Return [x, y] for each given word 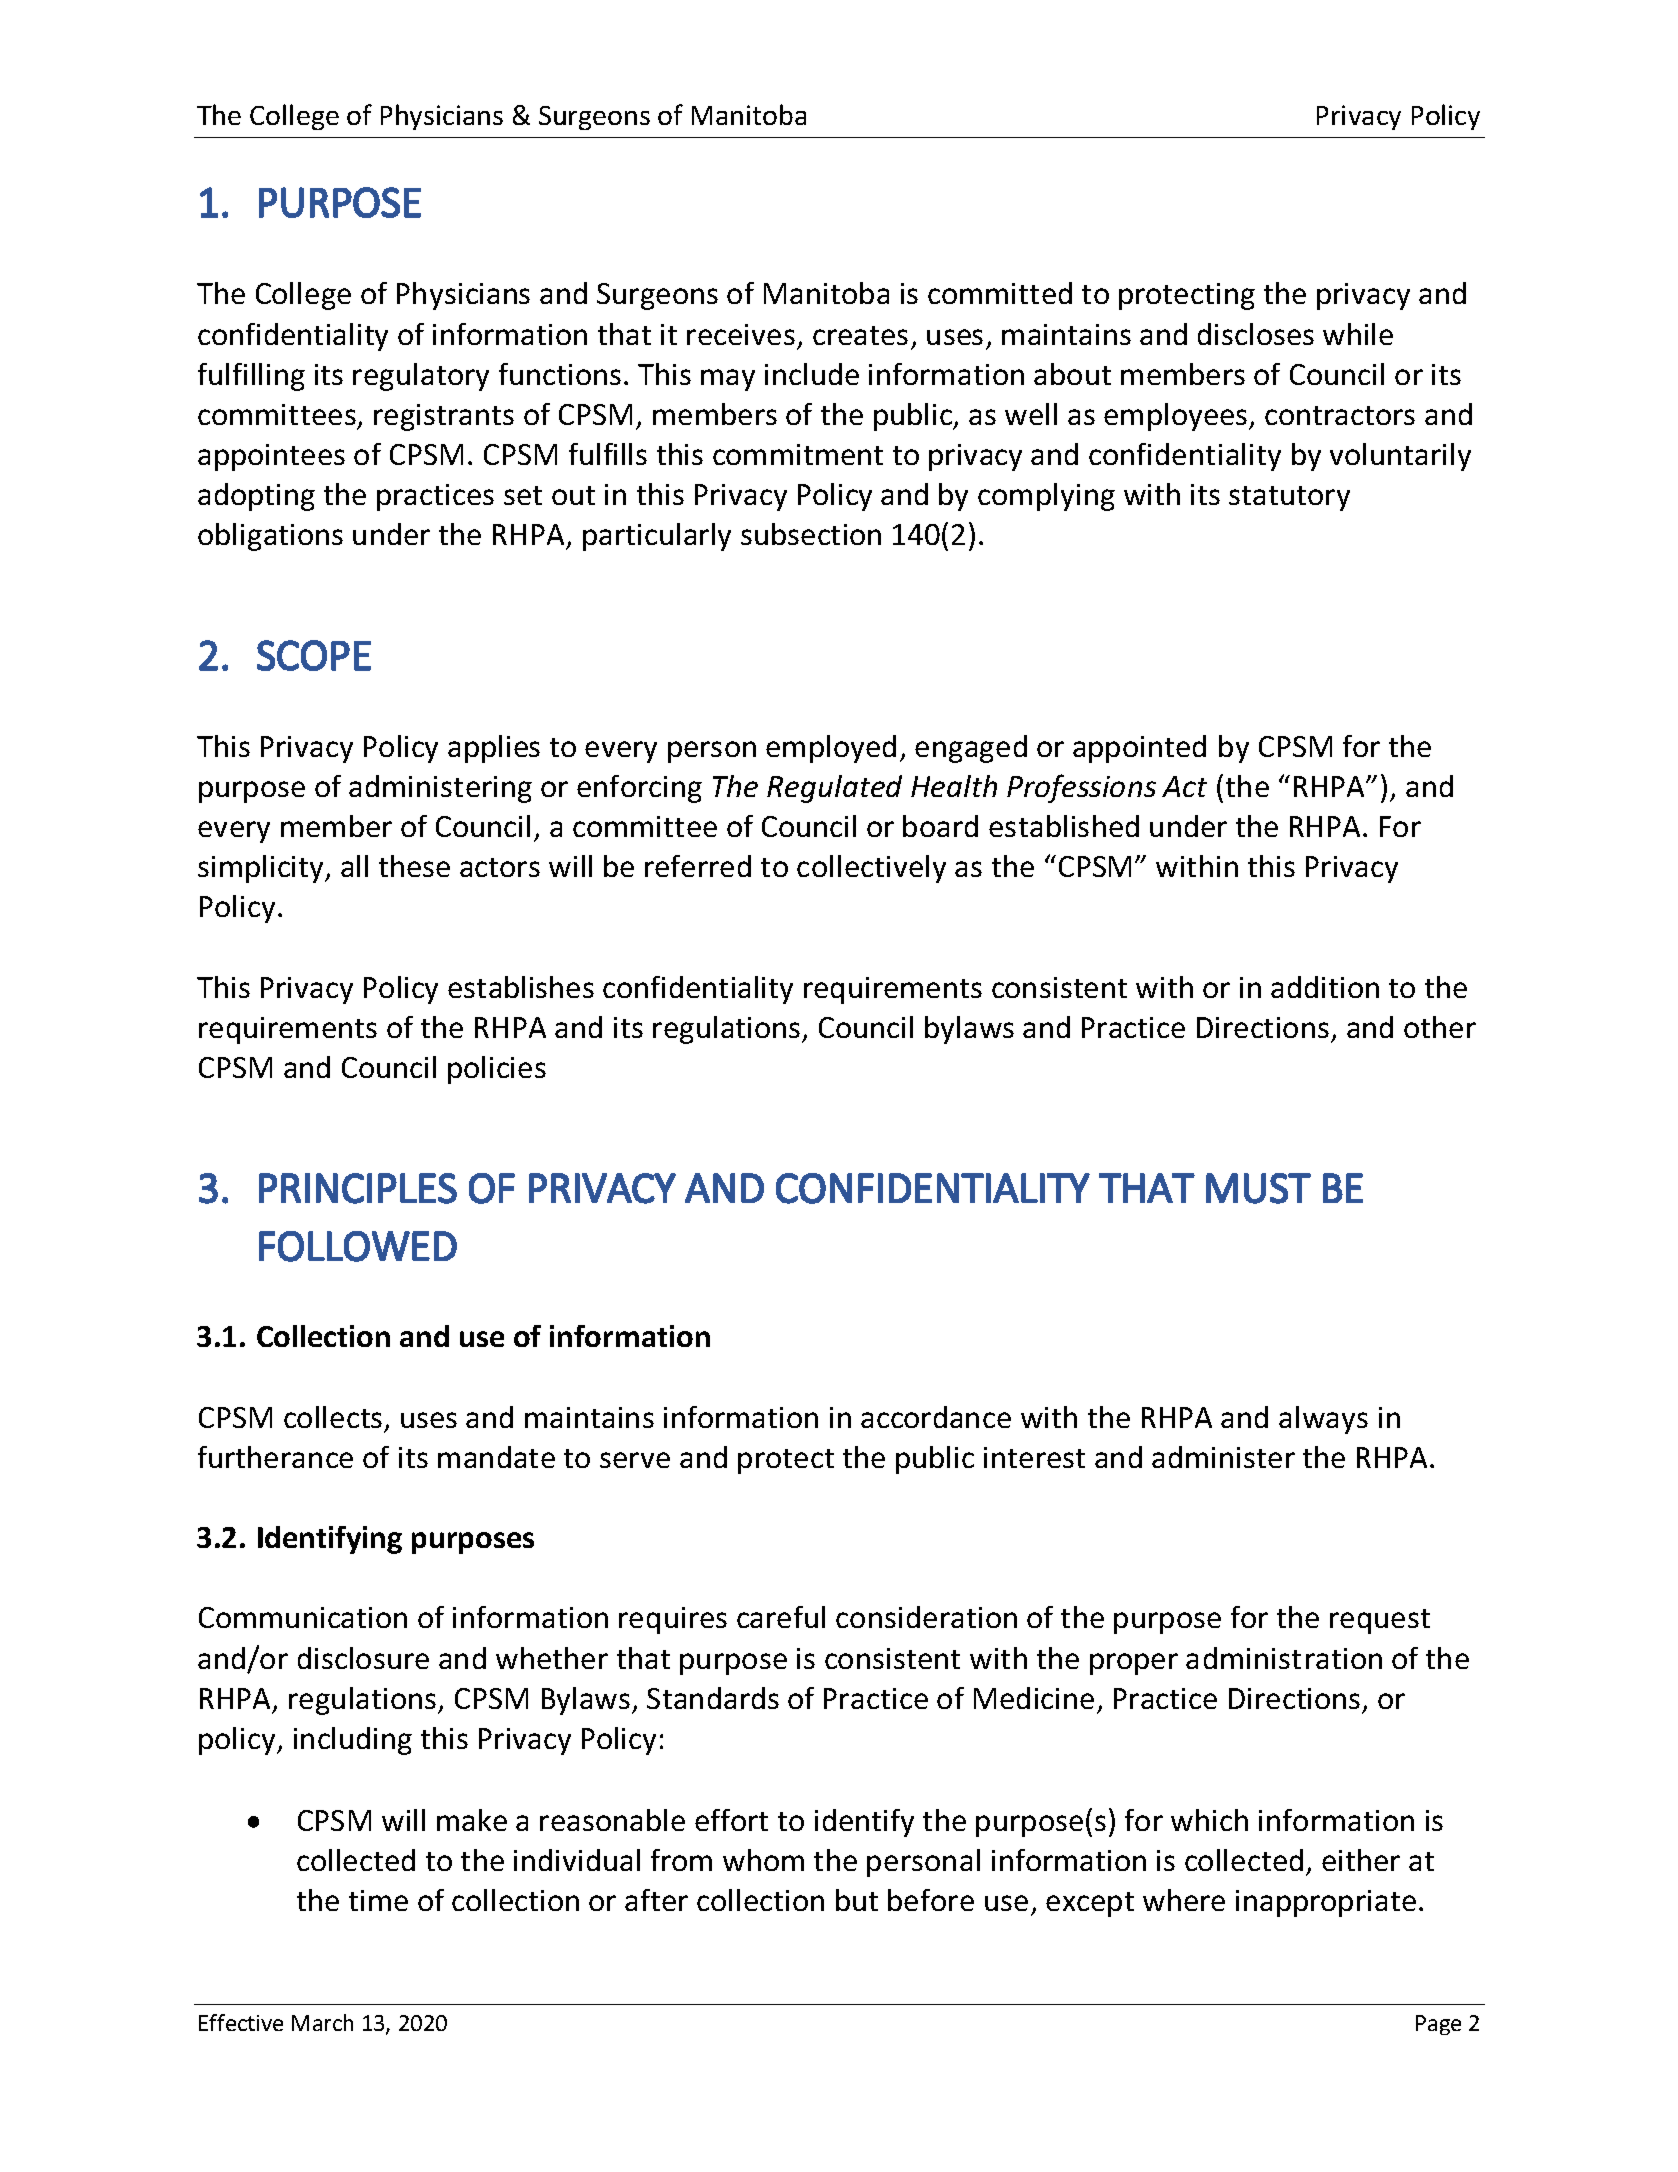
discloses [1256, 334]
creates [860, 335]
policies [497, 1070]
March [322, 2022]
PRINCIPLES [358, 1188]
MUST [1258, 1188]
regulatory [421, 377]
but [857, 1900]
